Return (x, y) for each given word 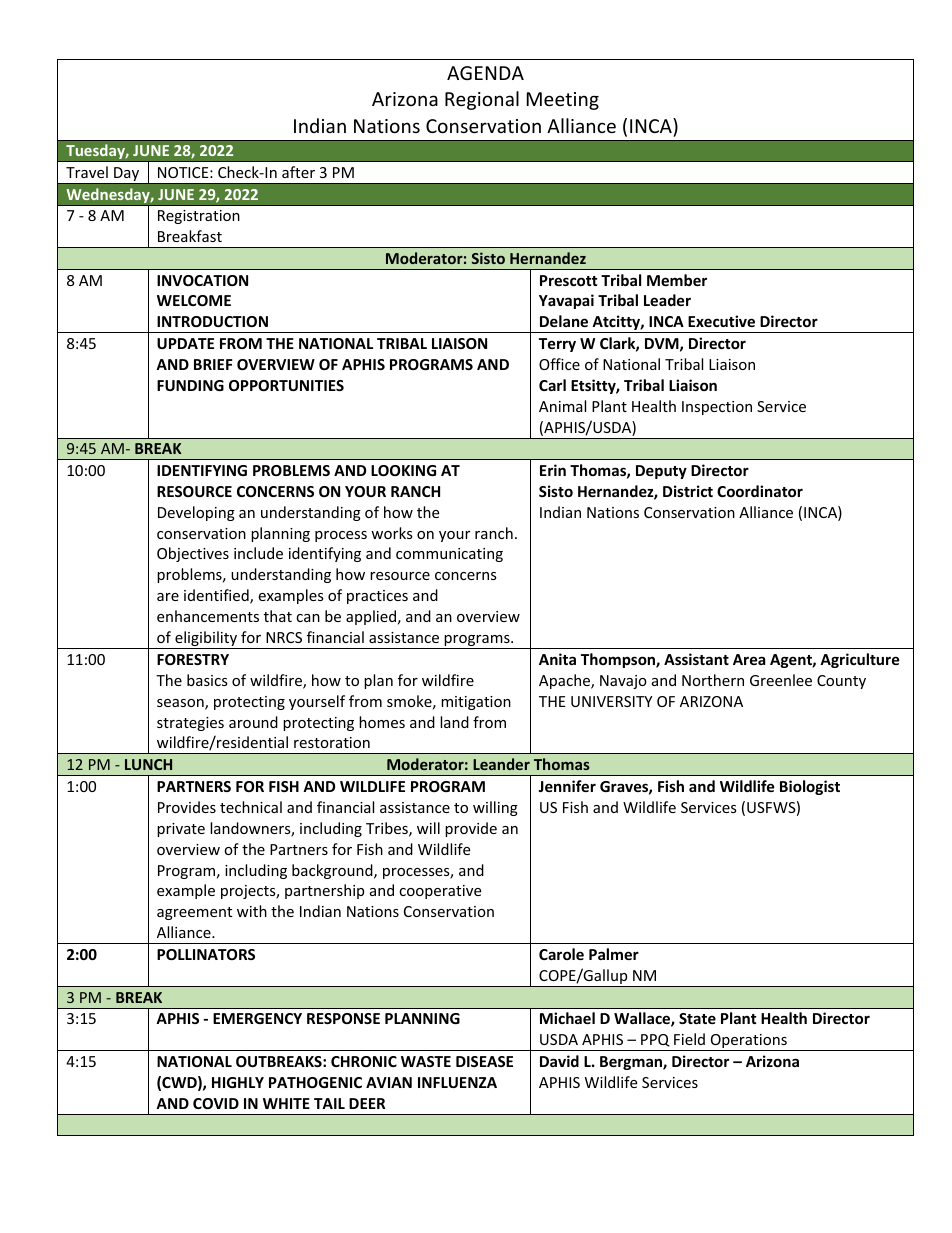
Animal (562, 406)
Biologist (810, 787)
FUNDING (190, 385)
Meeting (563, 101)
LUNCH (148, 764)
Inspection (717, 408)
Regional (482, 100)
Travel (87, 172)
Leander (501, 764)
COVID (216, 1103)
